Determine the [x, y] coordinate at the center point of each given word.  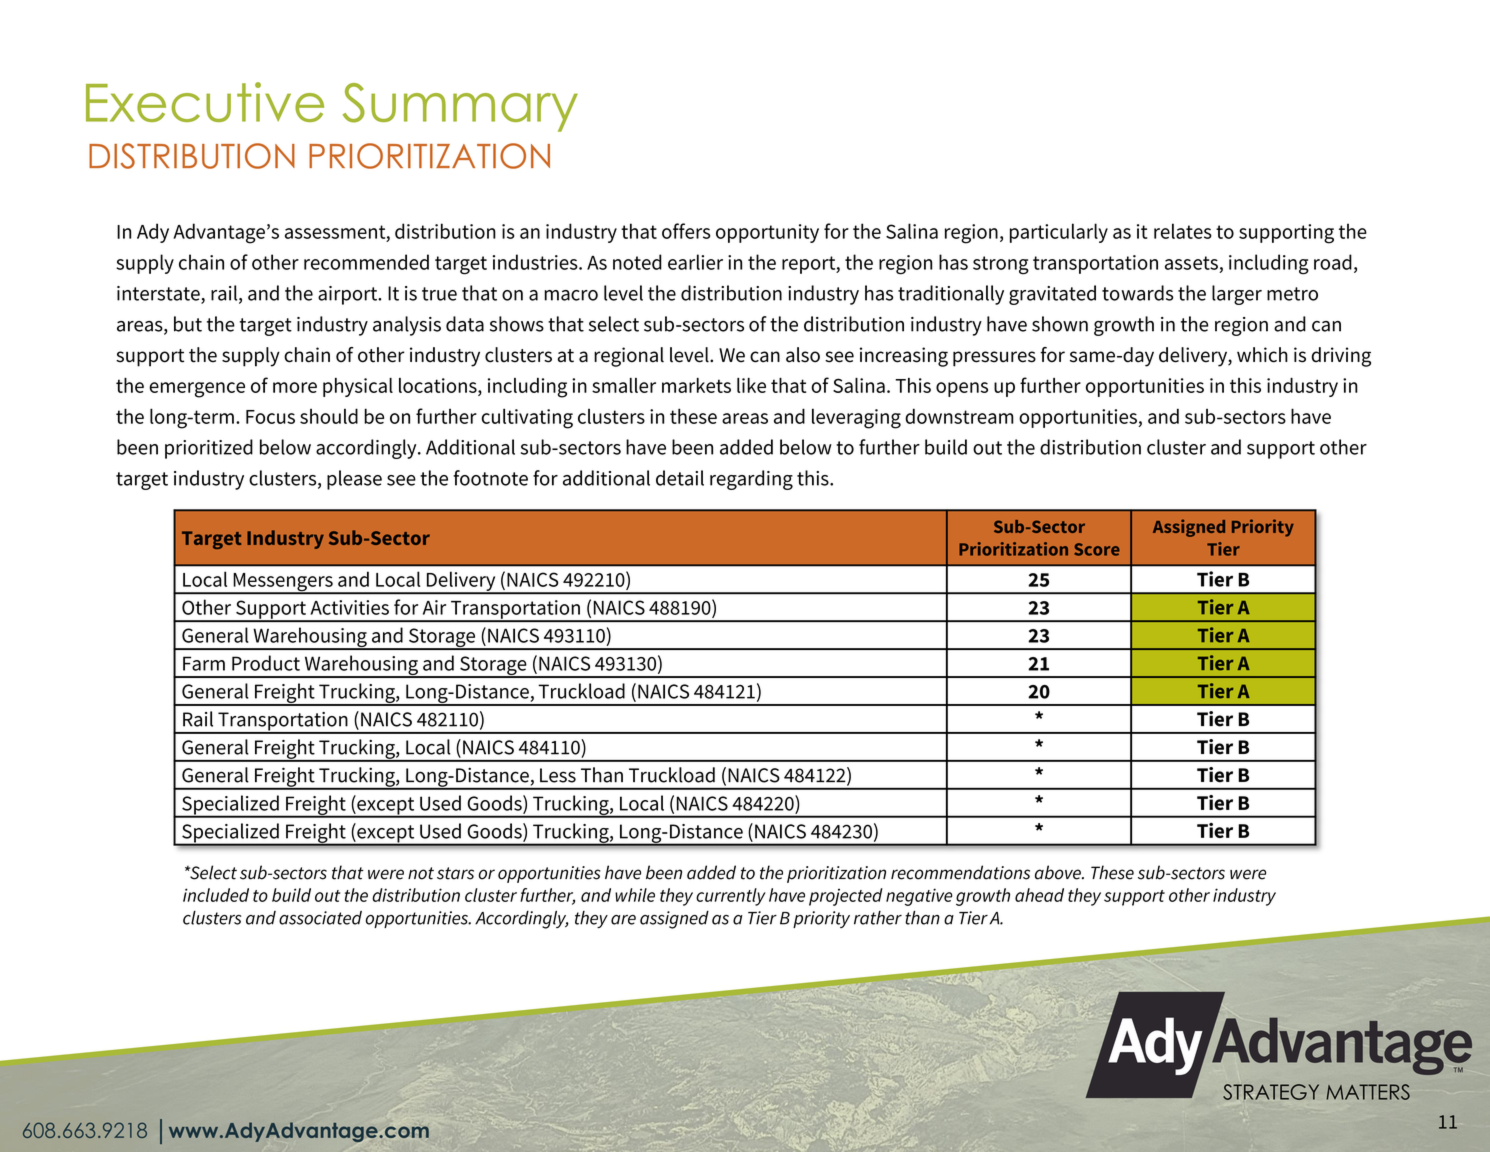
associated [320, 918]
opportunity [767, 233]
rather [878, 918]
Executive [205, 102]
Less [558, 775]
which [1262, 355]
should [329, 416]
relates [1183, 231]
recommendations [960, 872]
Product [266, 663]
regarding [751, 480]
